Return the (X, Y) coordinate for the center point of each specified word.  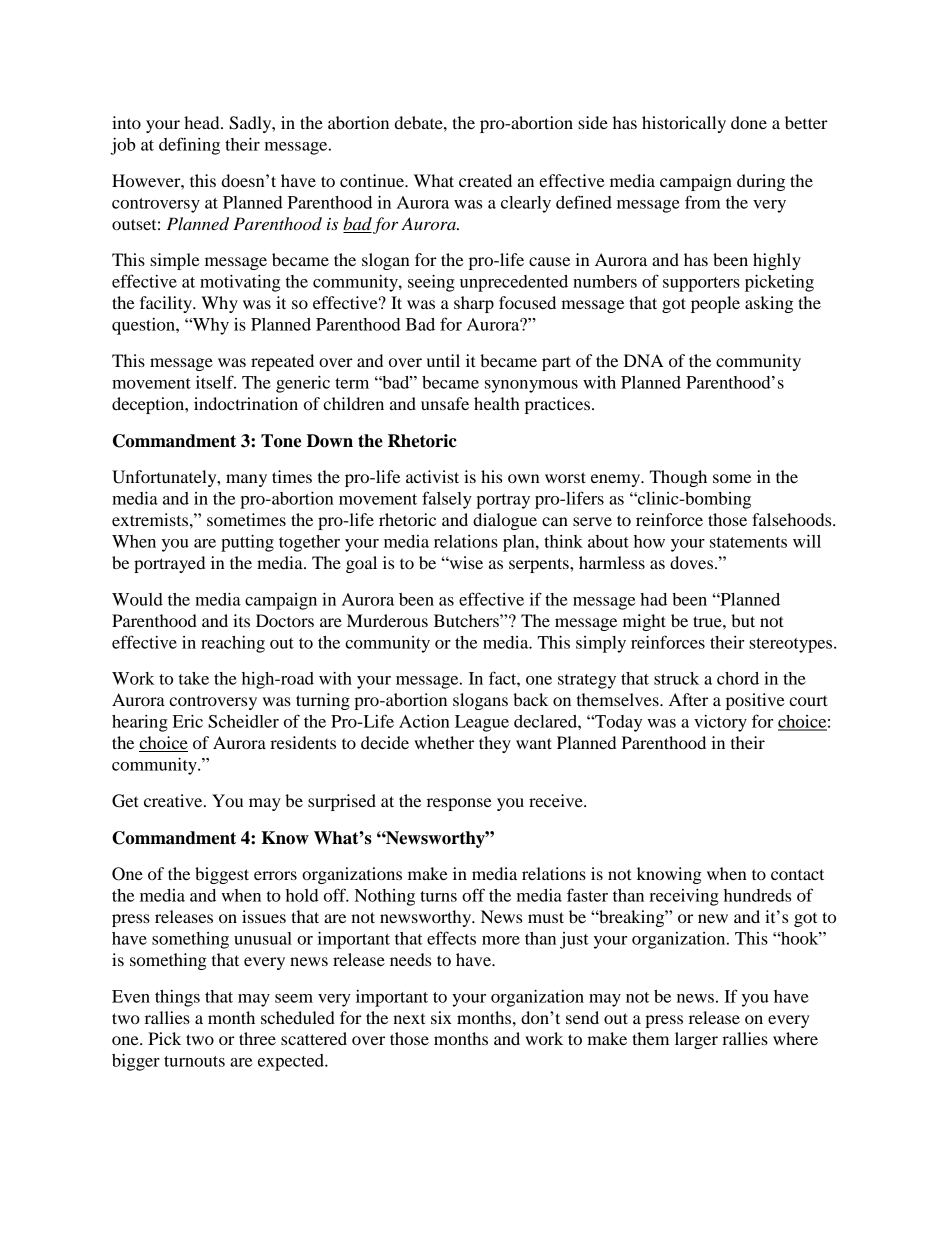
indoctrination (246, 403)
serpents (540, 565)
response (459, 804)
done (749, 122)
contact (797, 874)
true (708, 621)
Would (137, 599)
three (257, 1038)
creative (174, 800)
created (485, 180)
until (443, 360)
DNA (644, 360)
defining (189, 146)
